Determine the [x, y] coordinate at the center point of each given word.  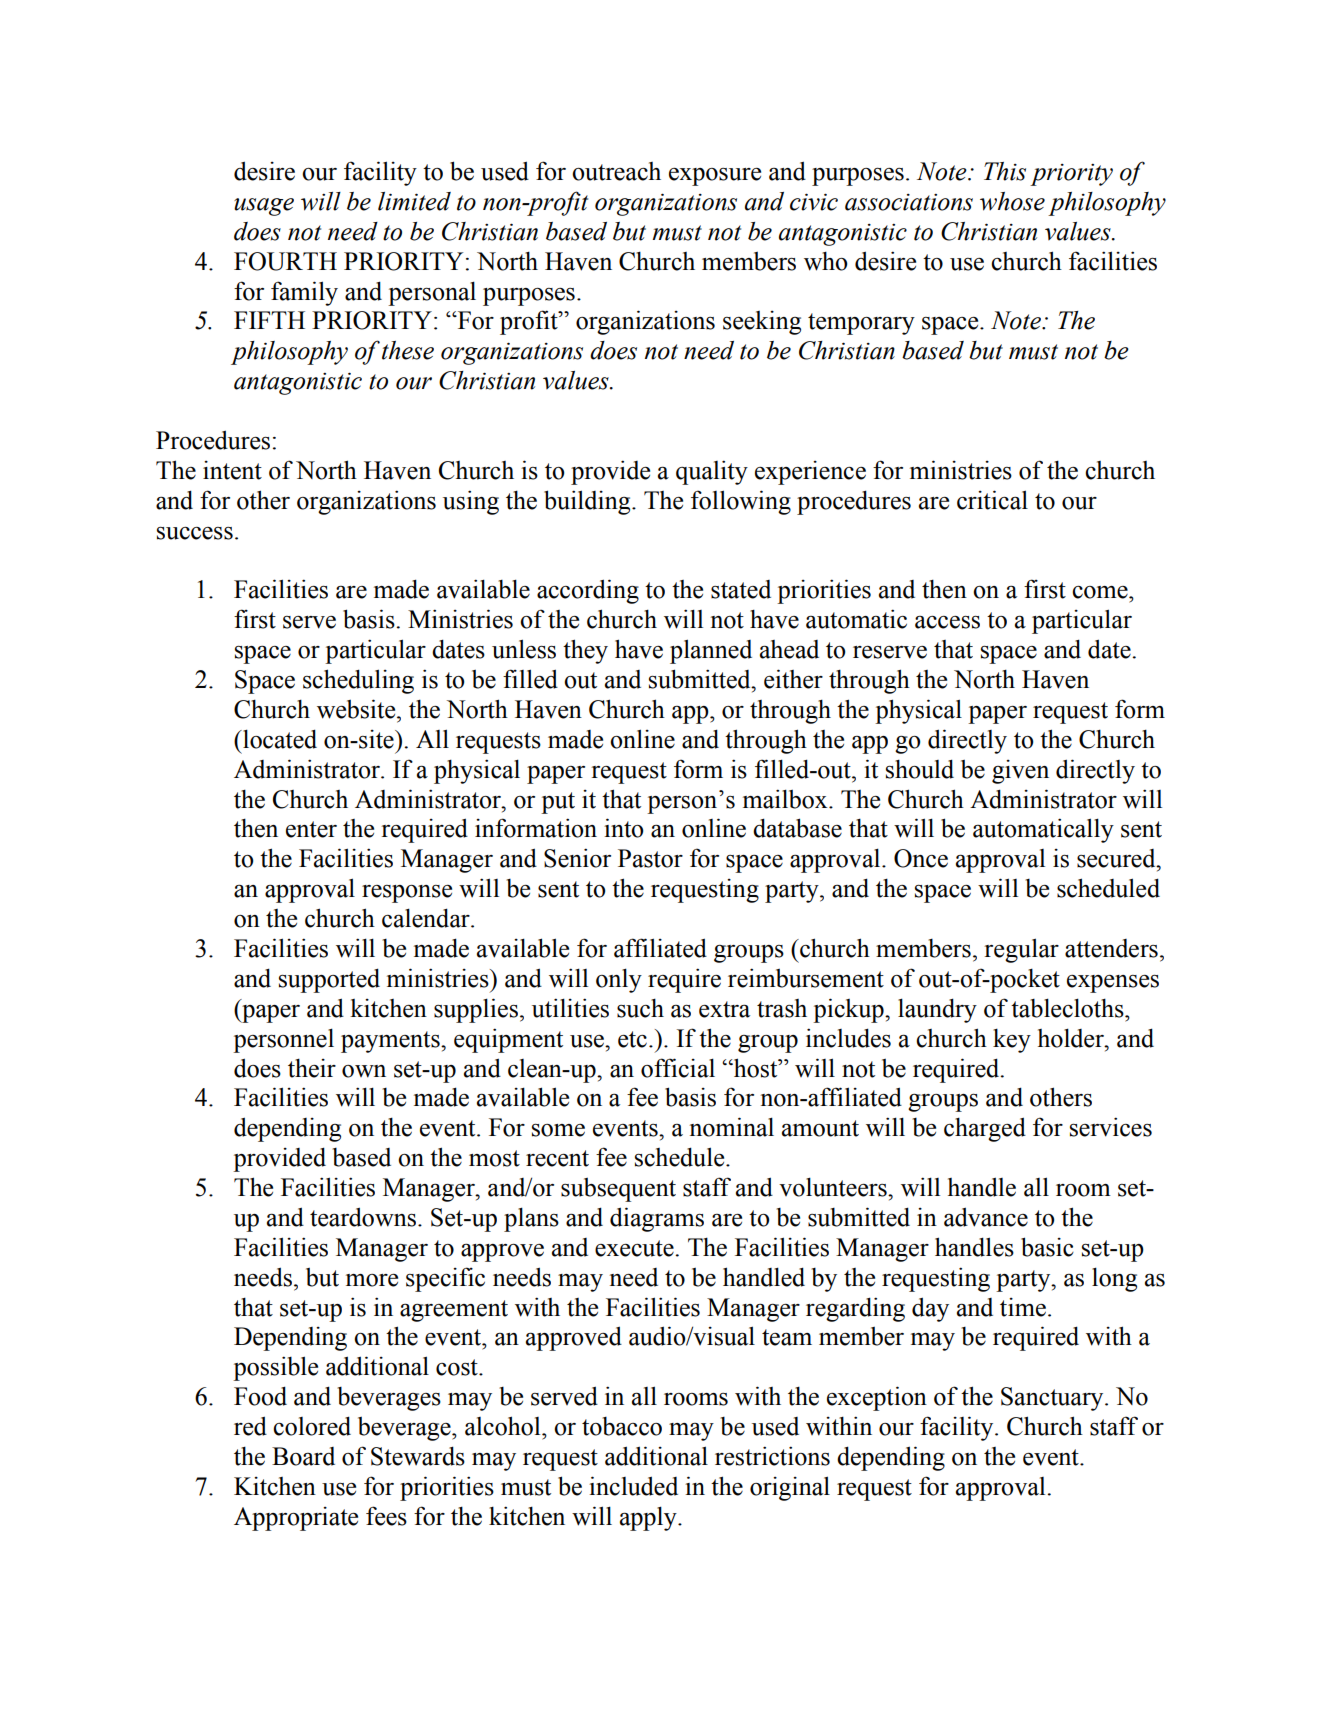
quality [712, 472]
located [279, 739]
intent [232, 470]
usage [264, 207]
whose [1012, 201]
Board [303, 1456]
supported [329, 980]
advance [986, 1217]
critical [992, 500]
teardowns [364, 1217]
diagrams [657, 1219]
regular [1021, 950]
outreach [616, 171]
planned [711, 651]
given [1020, 772]
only [619, 980]
